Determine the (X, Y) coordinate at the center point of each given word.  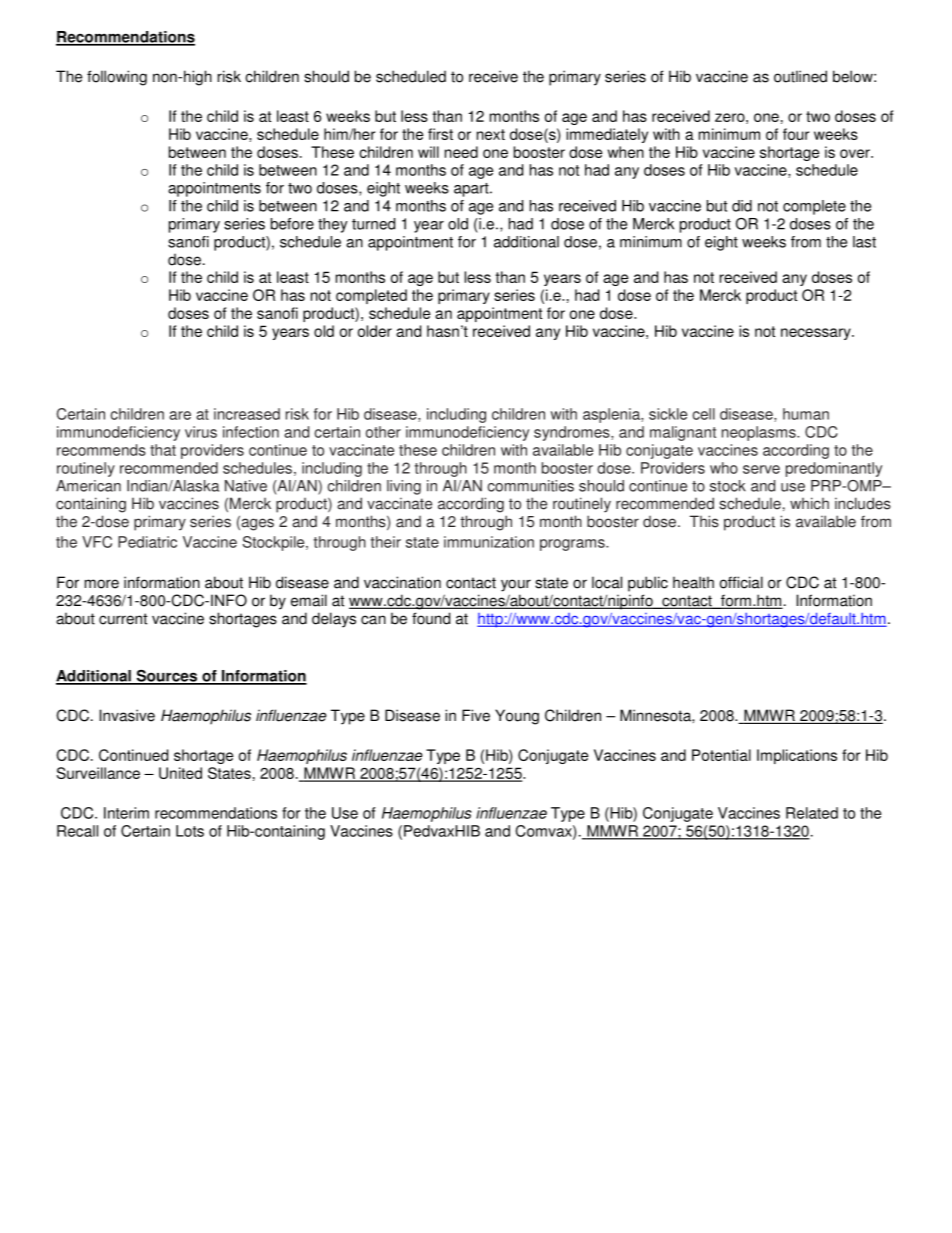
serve (761, 469)
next (491, 134)
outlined (800, 76)
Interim (126, 813)
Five (476, 715)
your (516, 585)
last (864, 242)
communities (530, 486)
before (292, 224)
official (741, 582)
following (117, 78)
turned (373, 224)
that (163, 450)
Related (812, 813)
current (123, 619)
